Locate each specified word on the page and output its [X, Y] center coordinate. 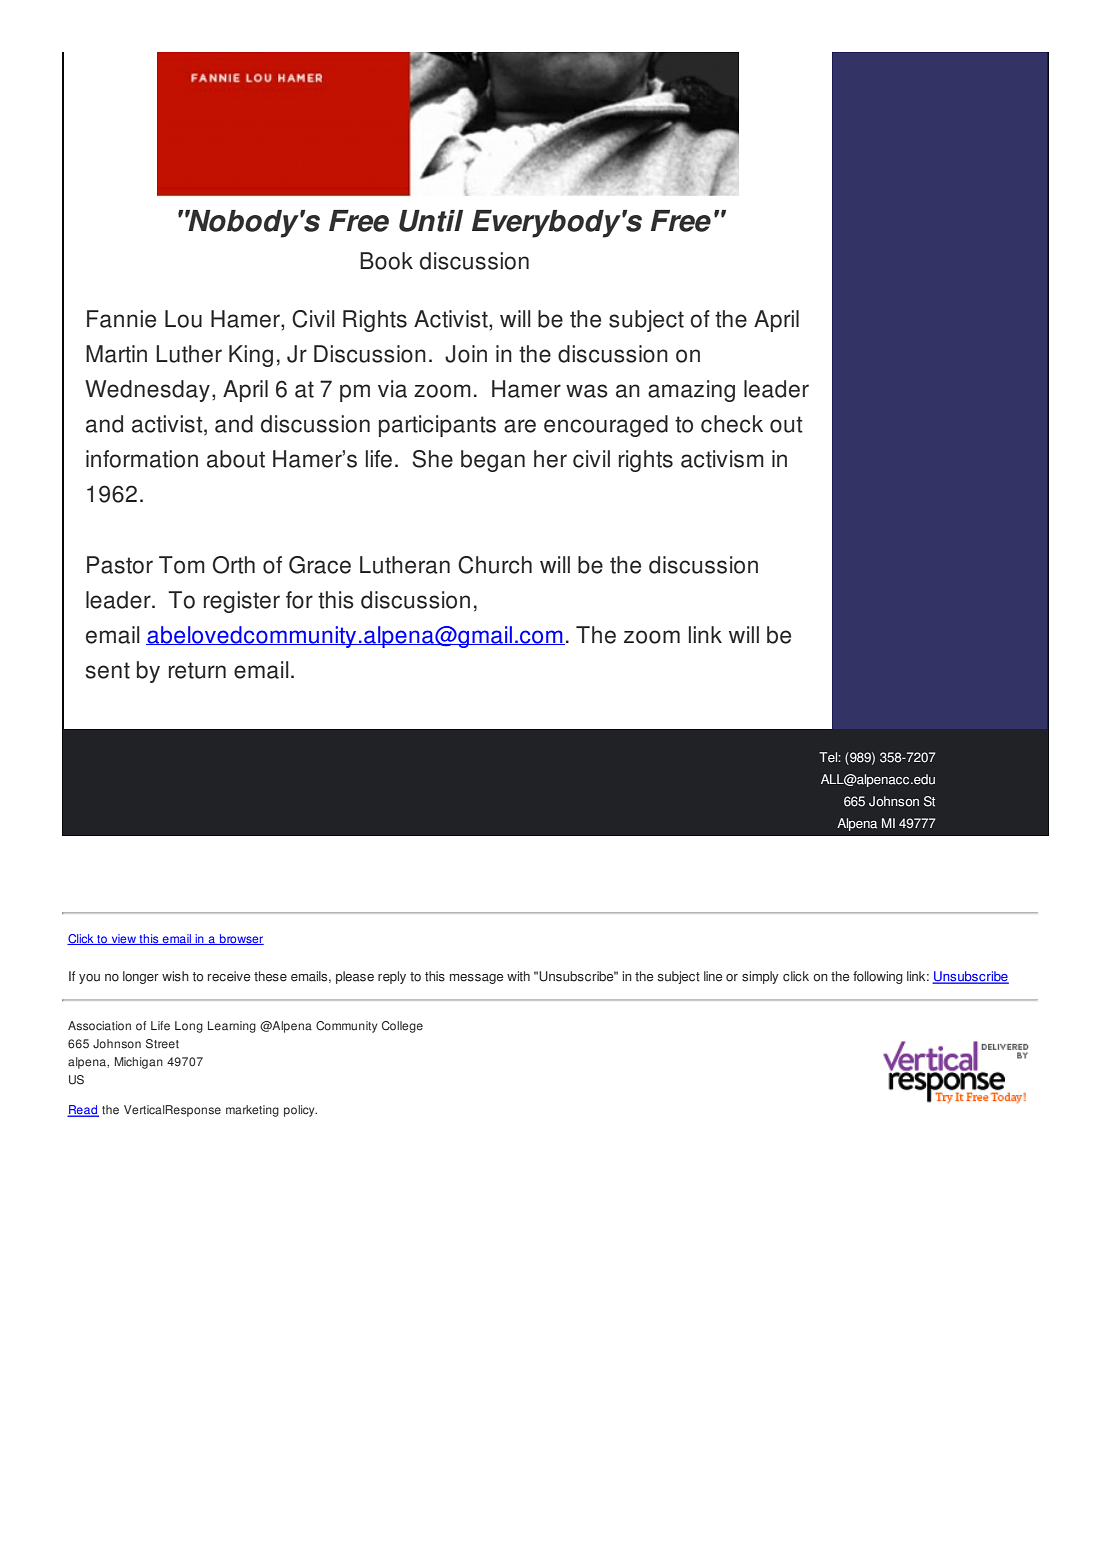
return [197, 670]
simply [760, 977]
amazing [691, 391]
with [518, 976]
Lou [183, 319]
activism [722, 459]
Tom [182, 565]
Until [431, 221]
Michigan [139, 1063]
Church [495, 565]
